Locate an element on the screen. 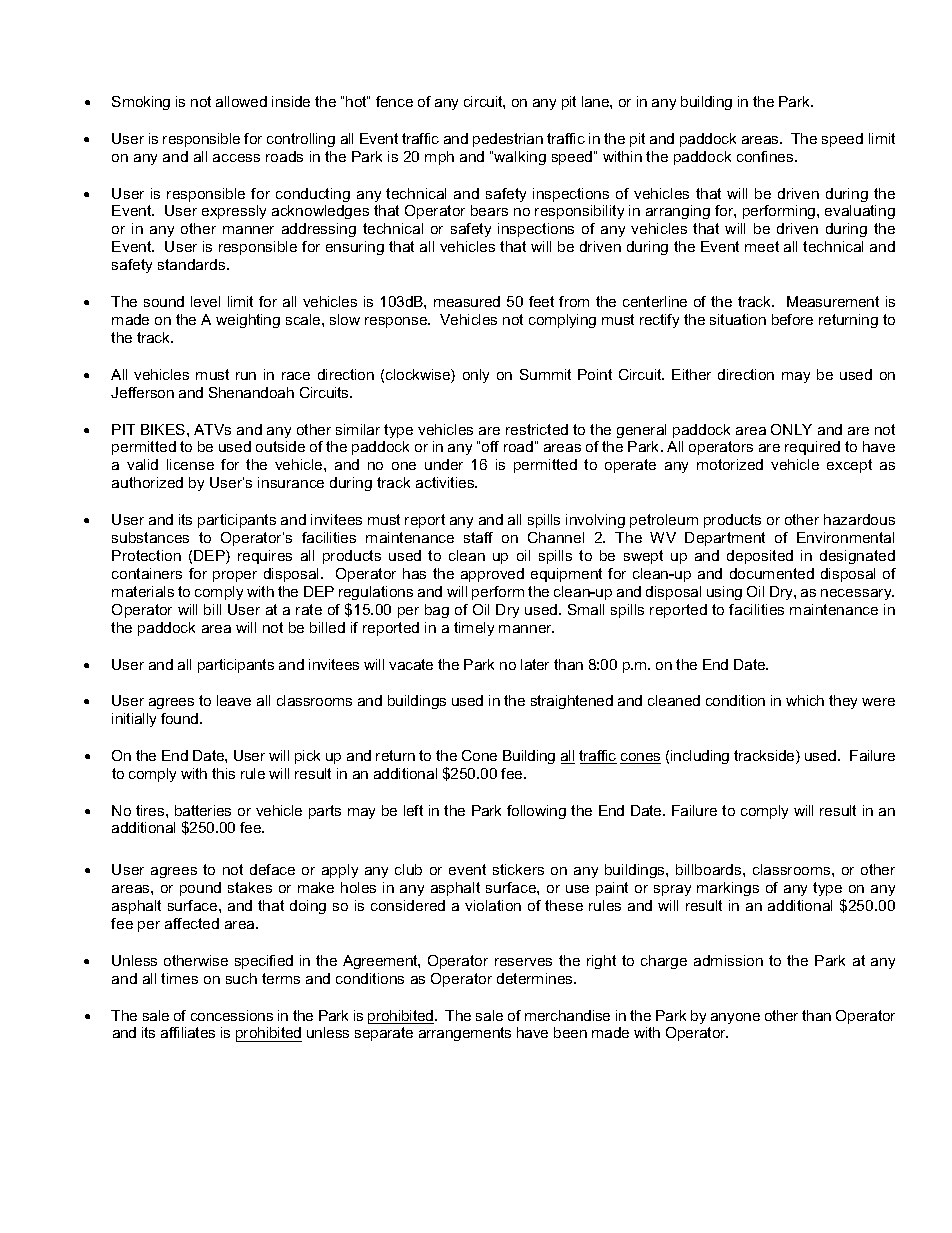 The width and height of the screenshot is (952, 1233). leave is located at coordinates (234, 700).
